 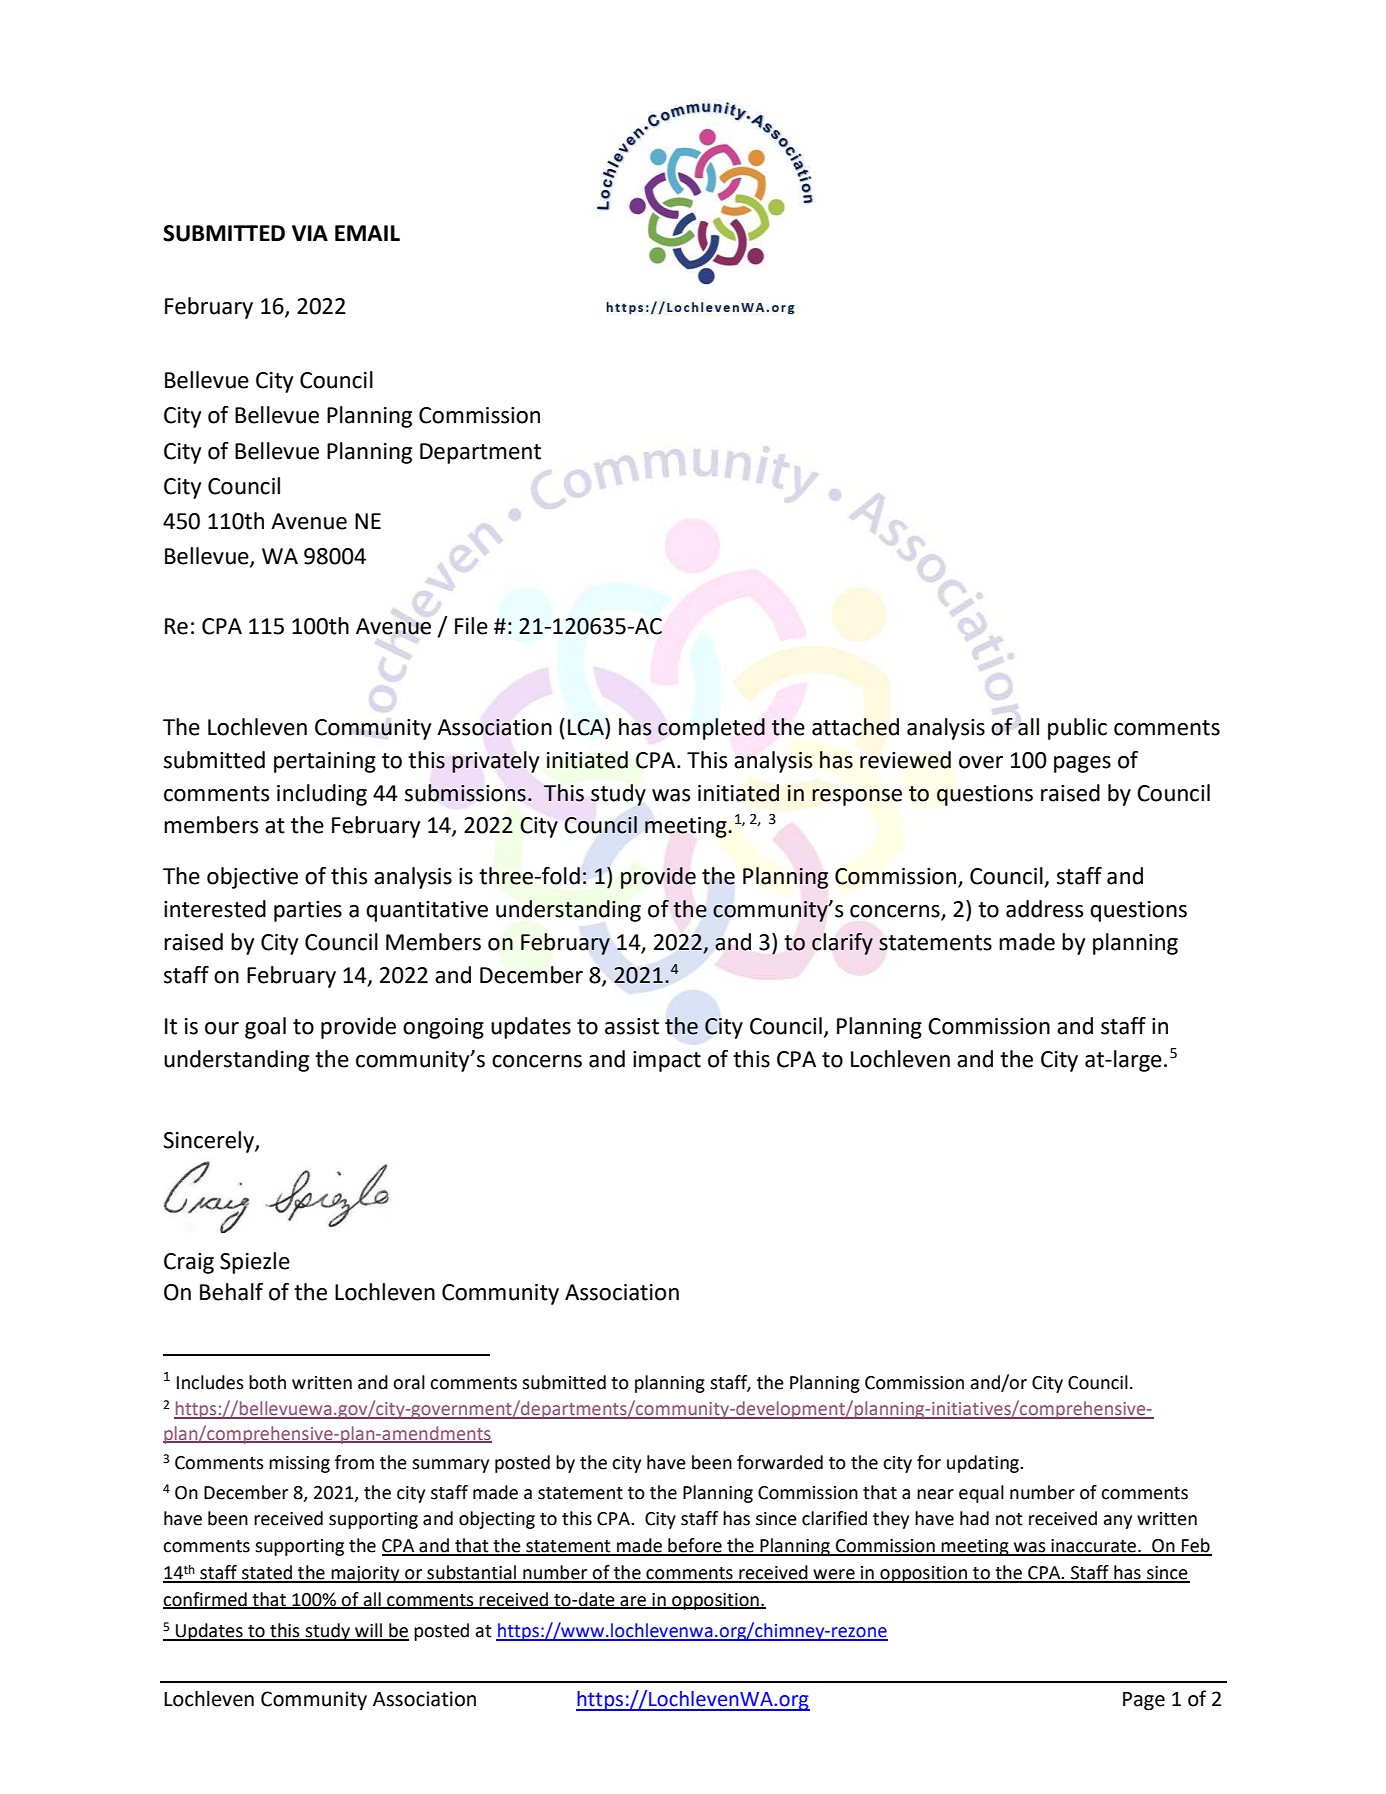 What do you see at coordinates (711, 729) in the image?
I see `completed` at bounding box center [711, 729].
